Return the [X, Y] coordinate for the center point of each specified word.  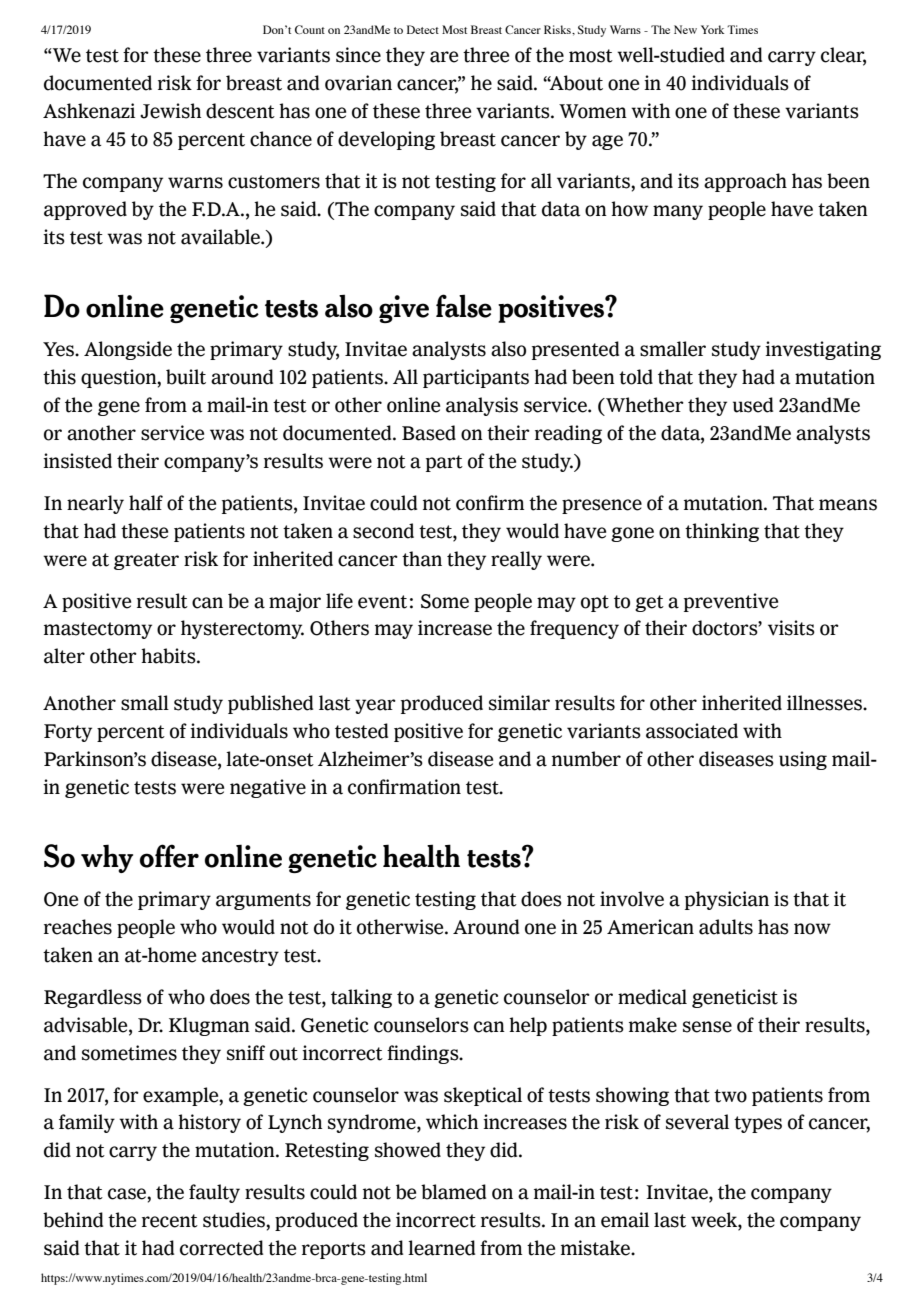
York [712, 29]
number [586, 759]
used [753, 405]
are [444, 57]
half [146, 503]
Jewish [170, 111]
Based [429, 433]
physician [727, 900]
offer [169, 856]
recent [170, 1221]
